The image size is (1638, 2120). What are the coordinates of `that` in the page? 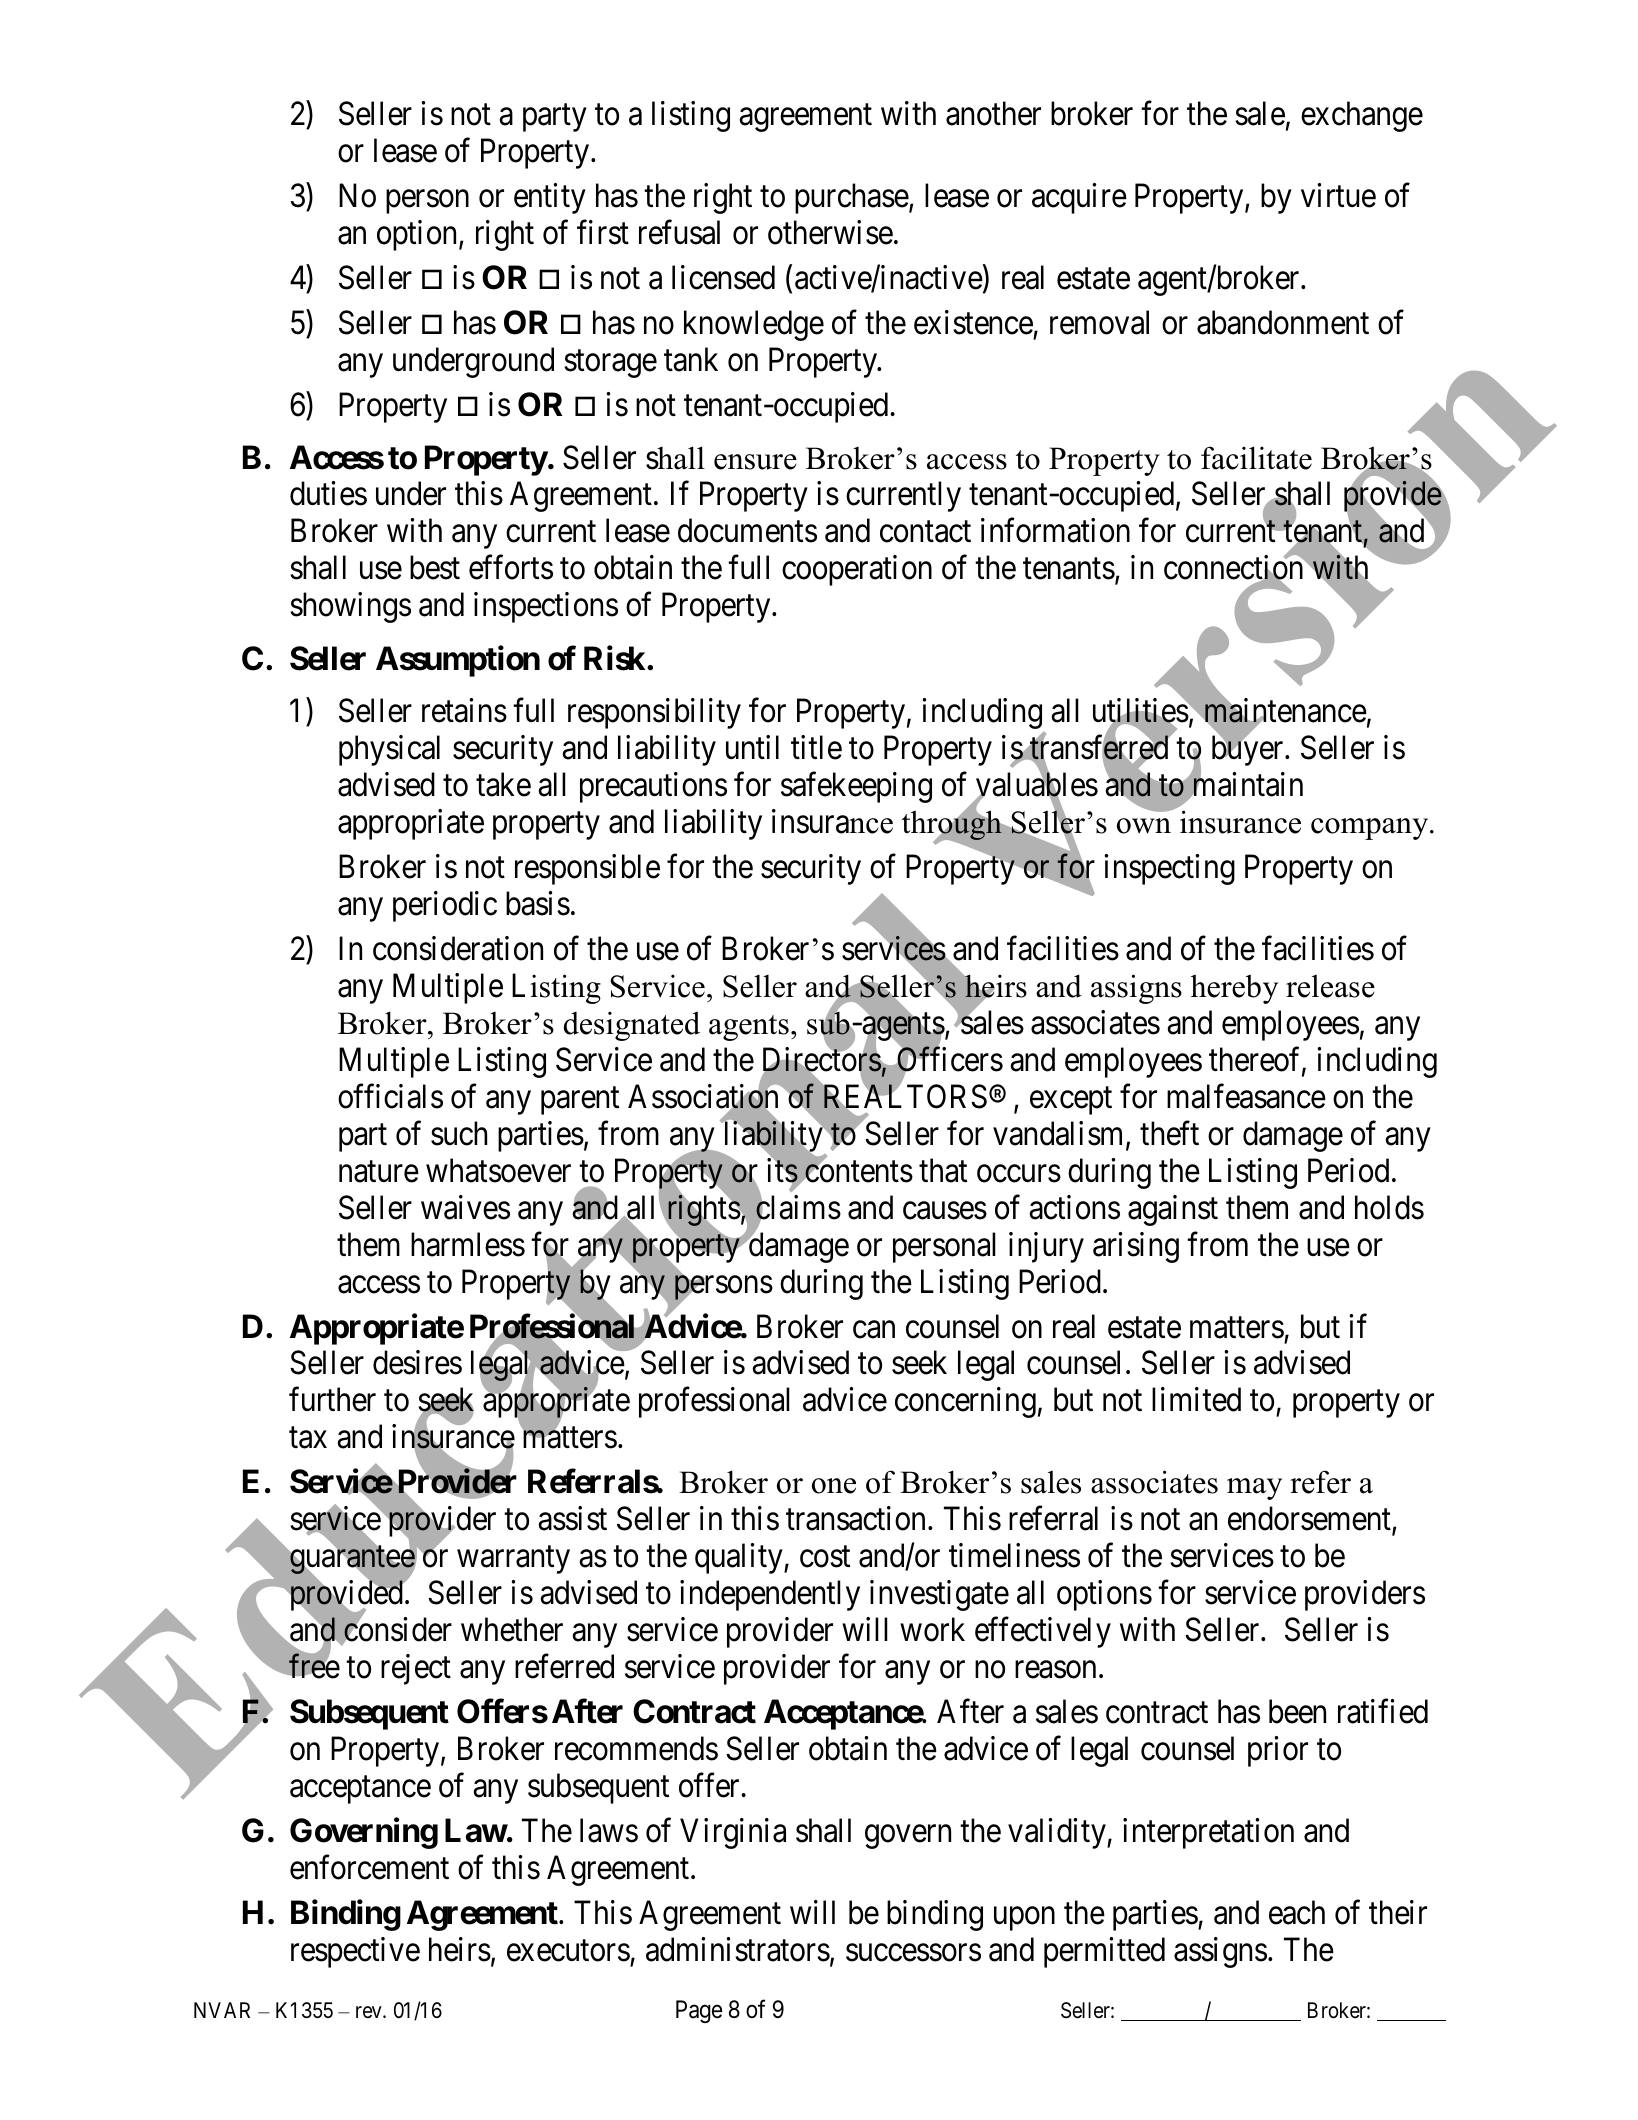 It's located at (943, 1170).
